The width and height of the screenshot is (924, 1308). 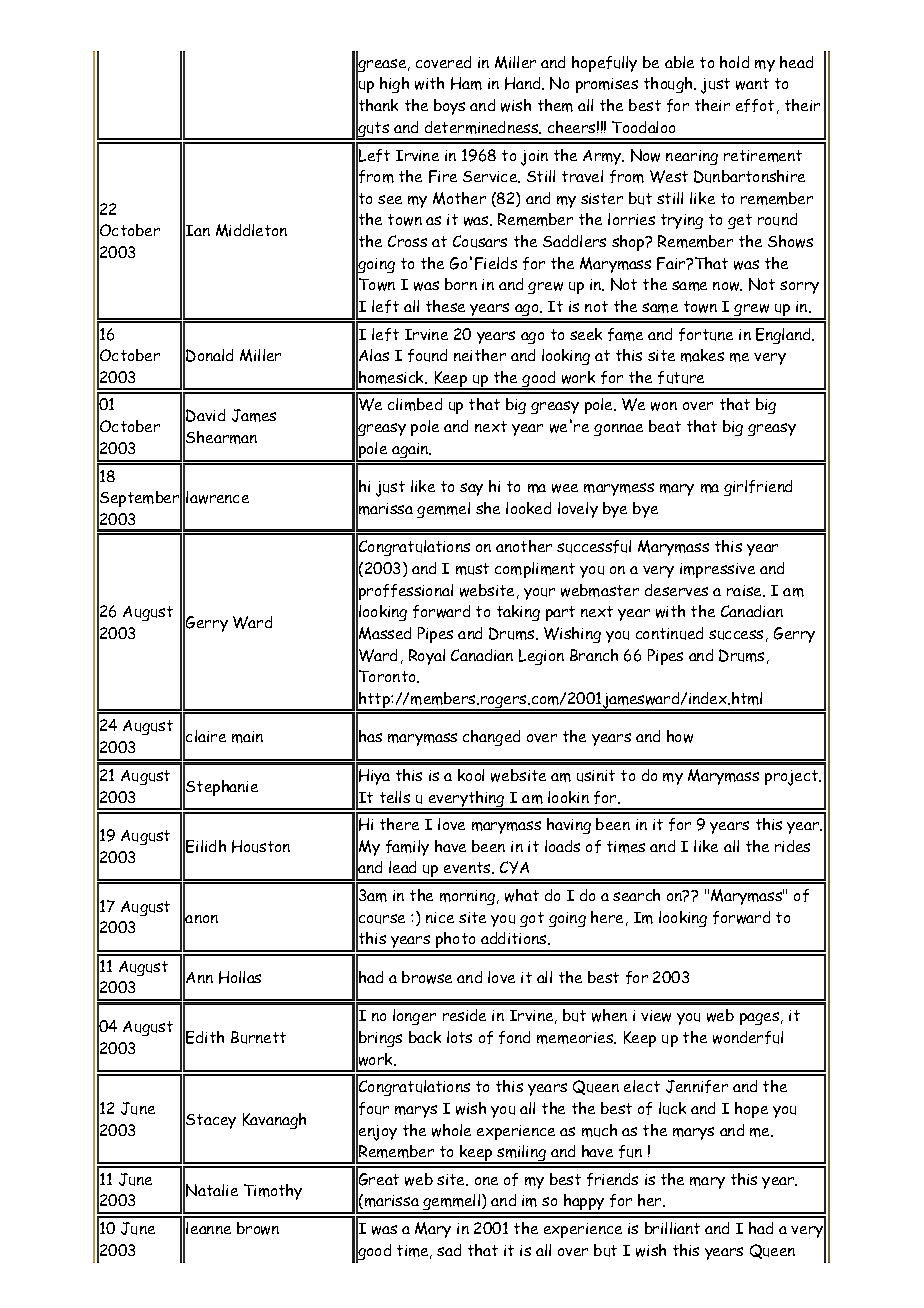 What do you see at coordinates (273, 1192) in the screenshot?
I see `Timothy` at bounding box center [273, 1192].
